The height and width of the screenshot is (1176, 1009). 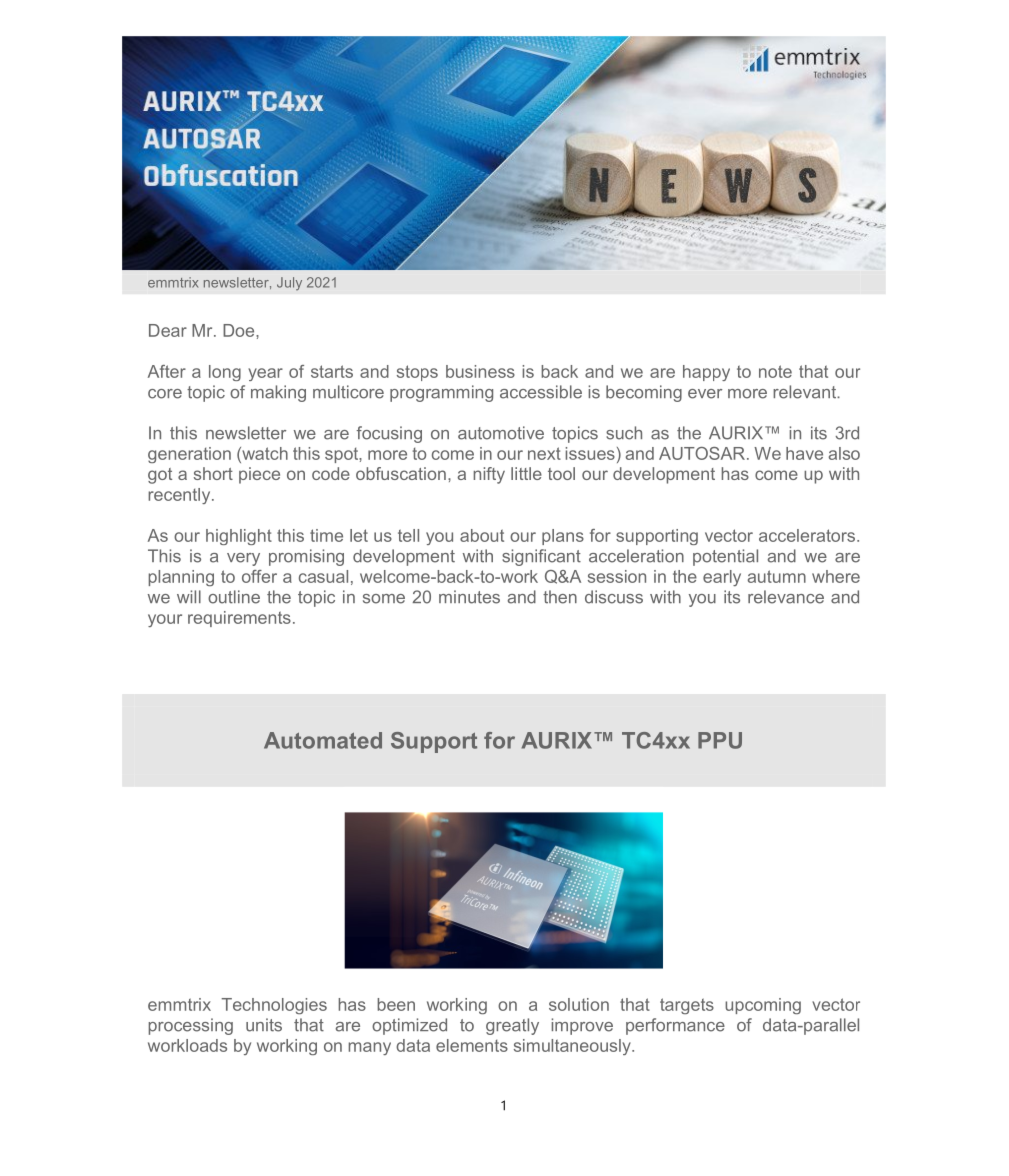 What do you see at coordinates (763, 1006) in the screenshot?
I see `upcoming` at bounding box center [763, 1006].
